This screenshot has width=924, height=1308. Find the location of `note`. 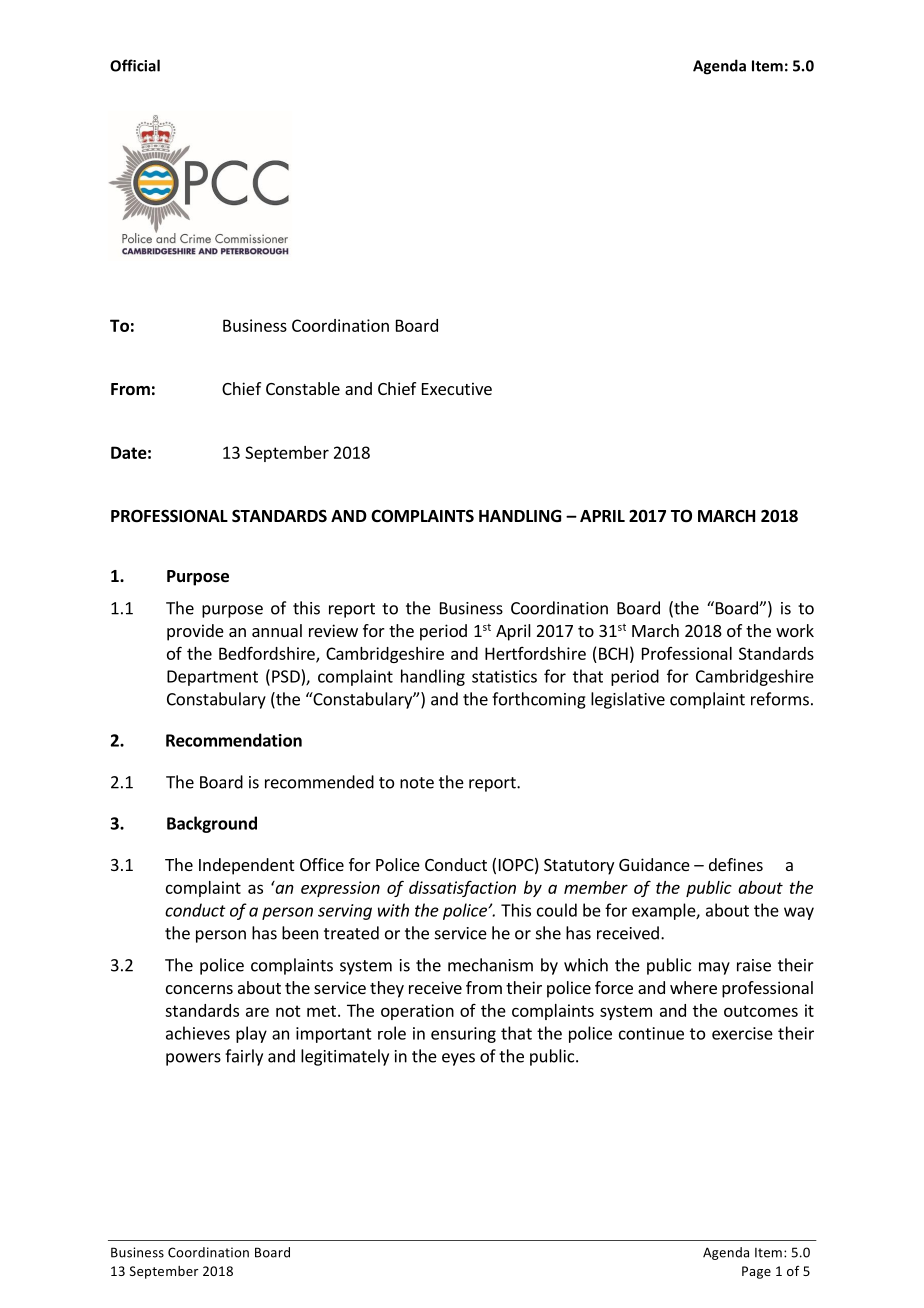

note is located at coordinates (417, 783).
